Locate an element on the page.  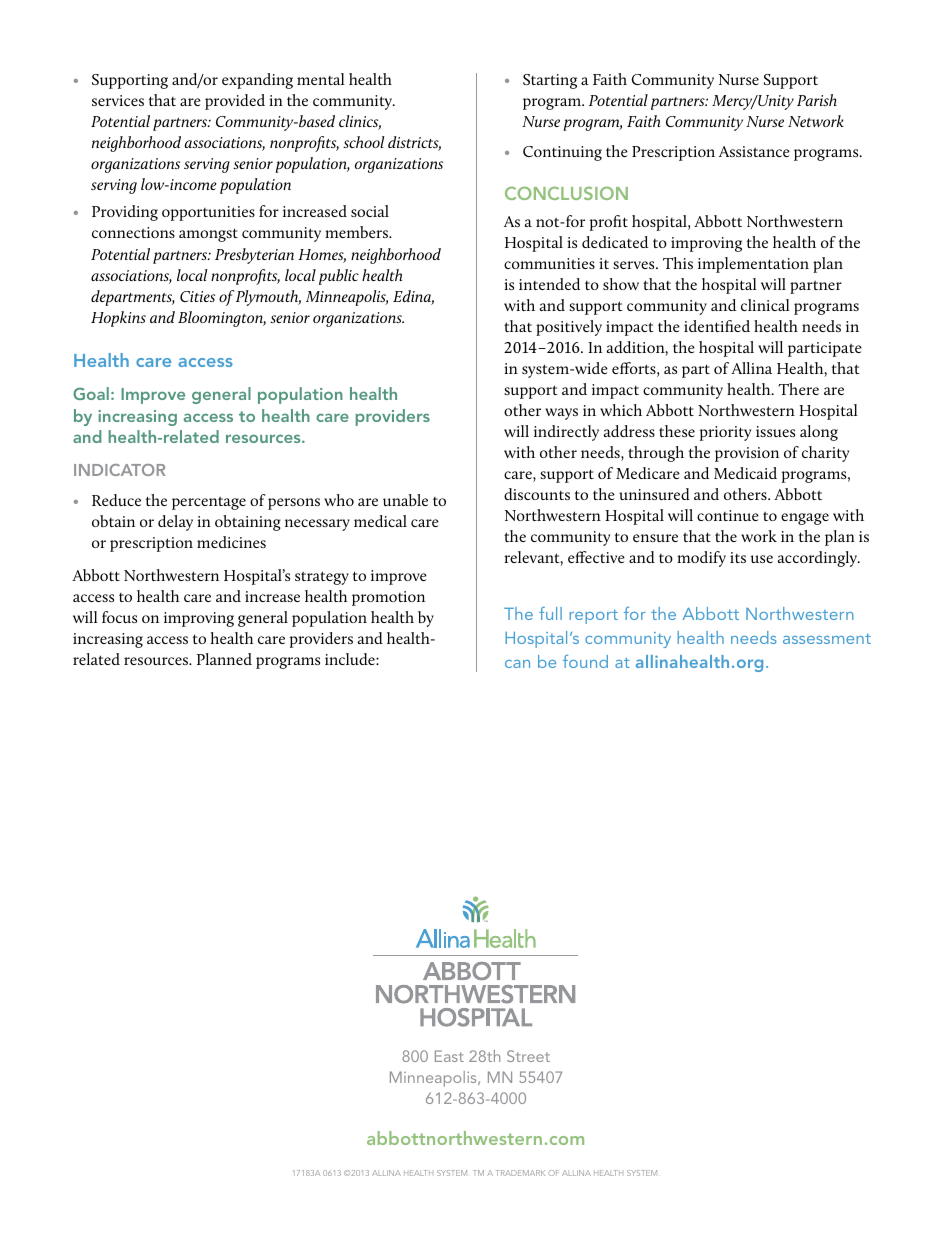
provided is located at coordinates (235, 102).
